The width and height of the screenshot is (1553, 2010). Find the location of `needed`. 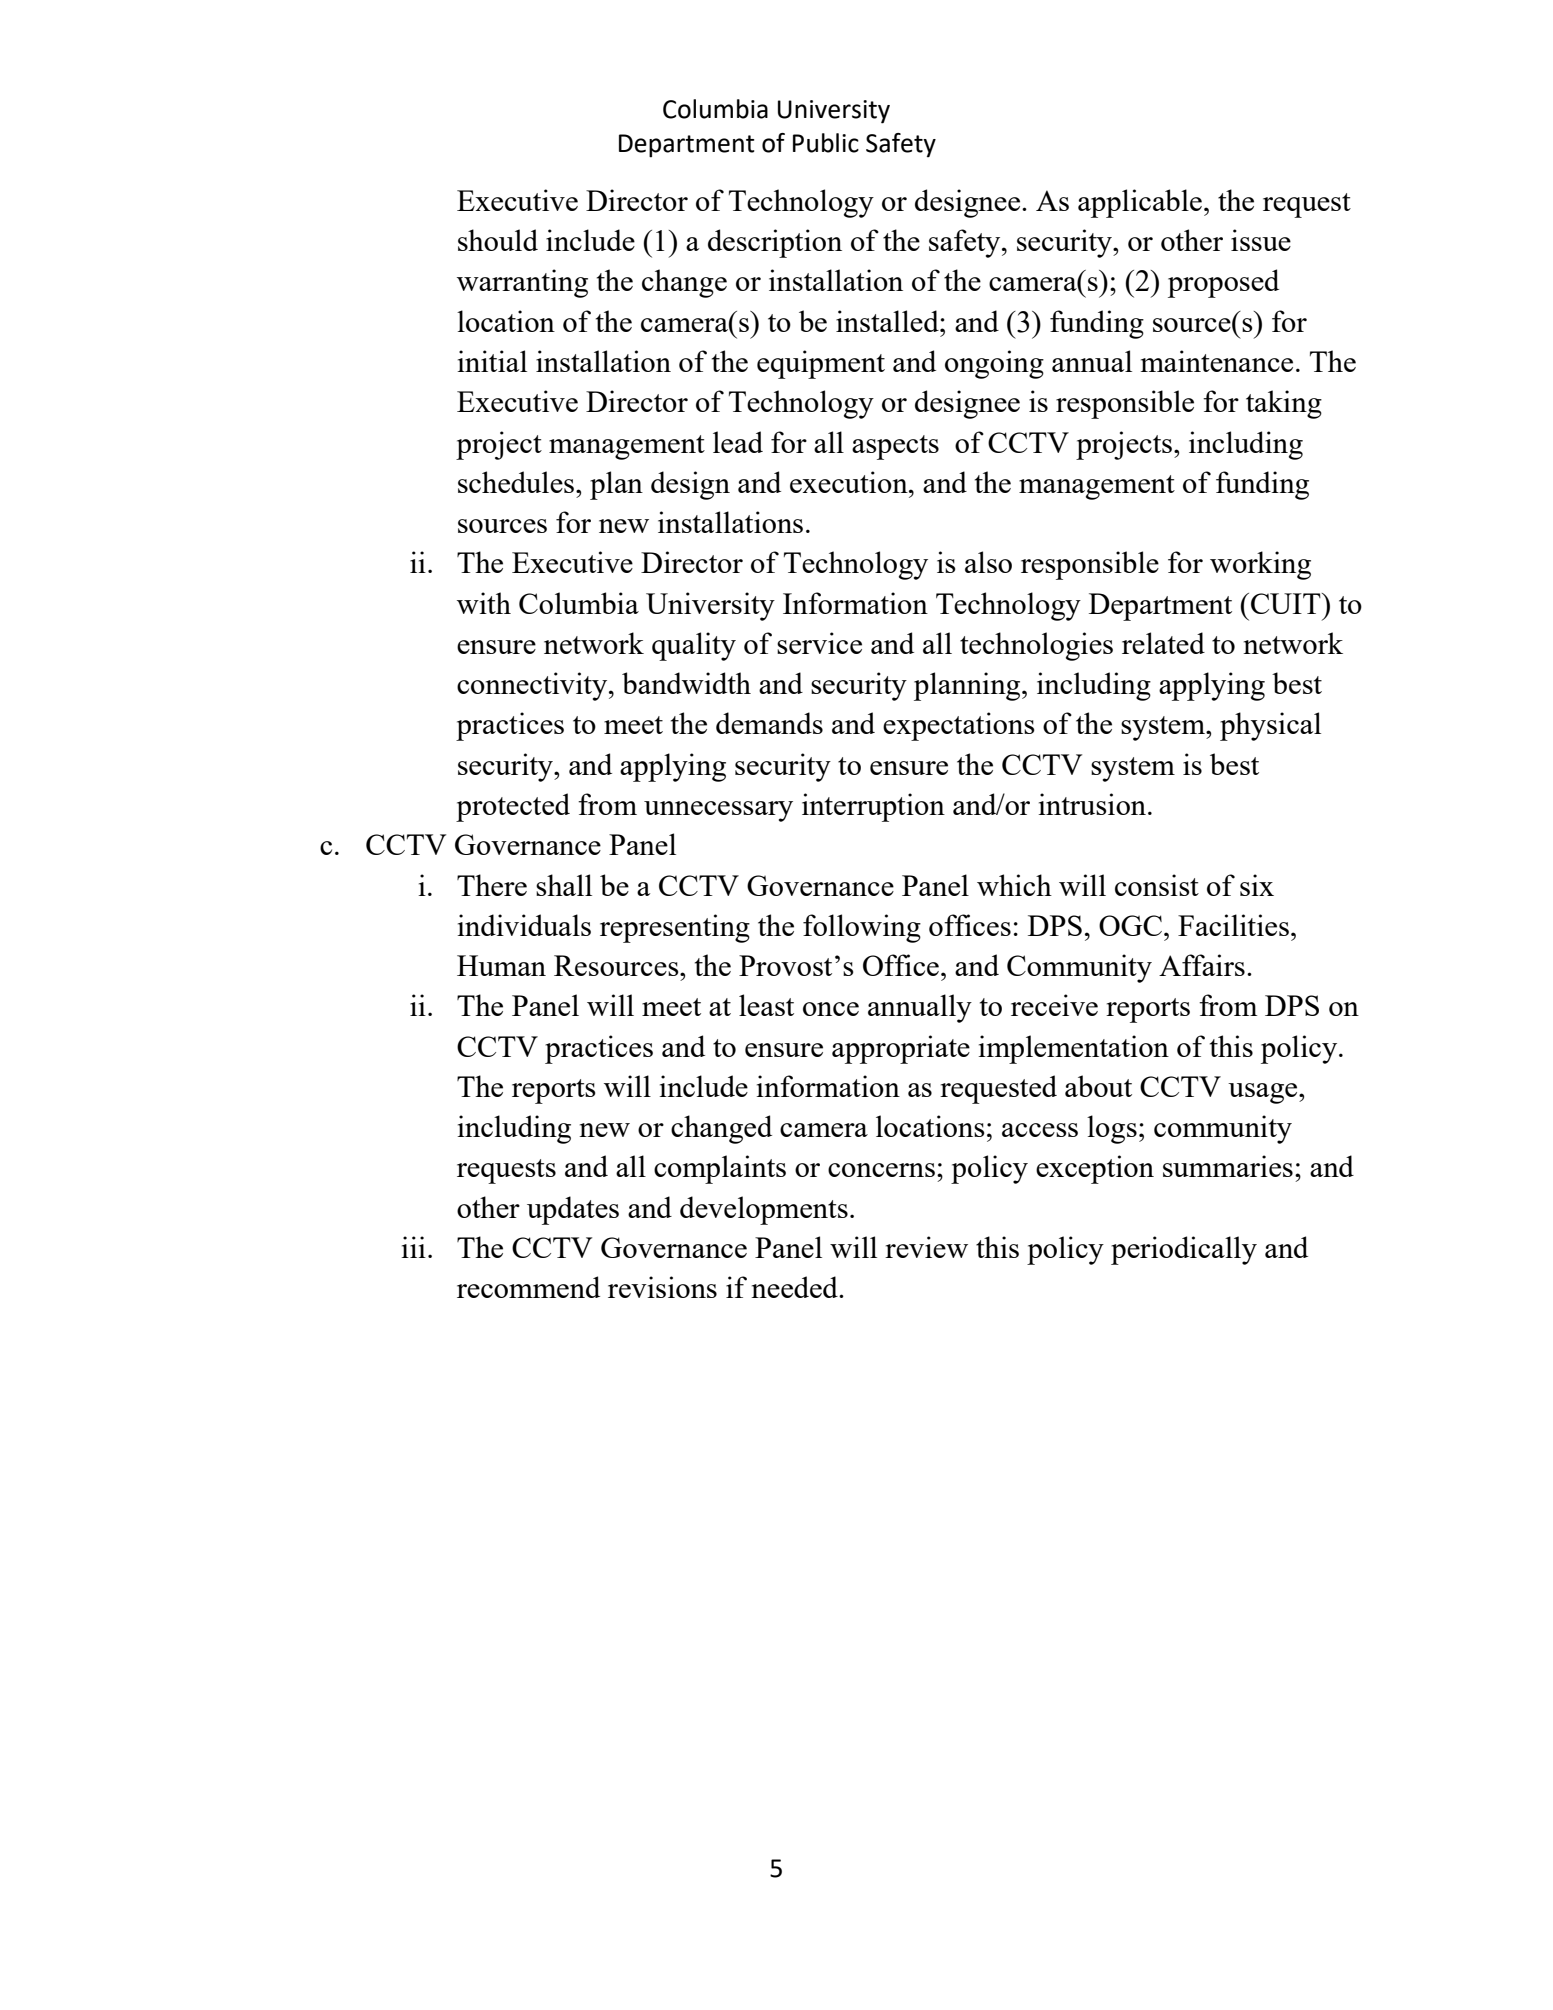

needed is located at coordinates (795, 1287).
